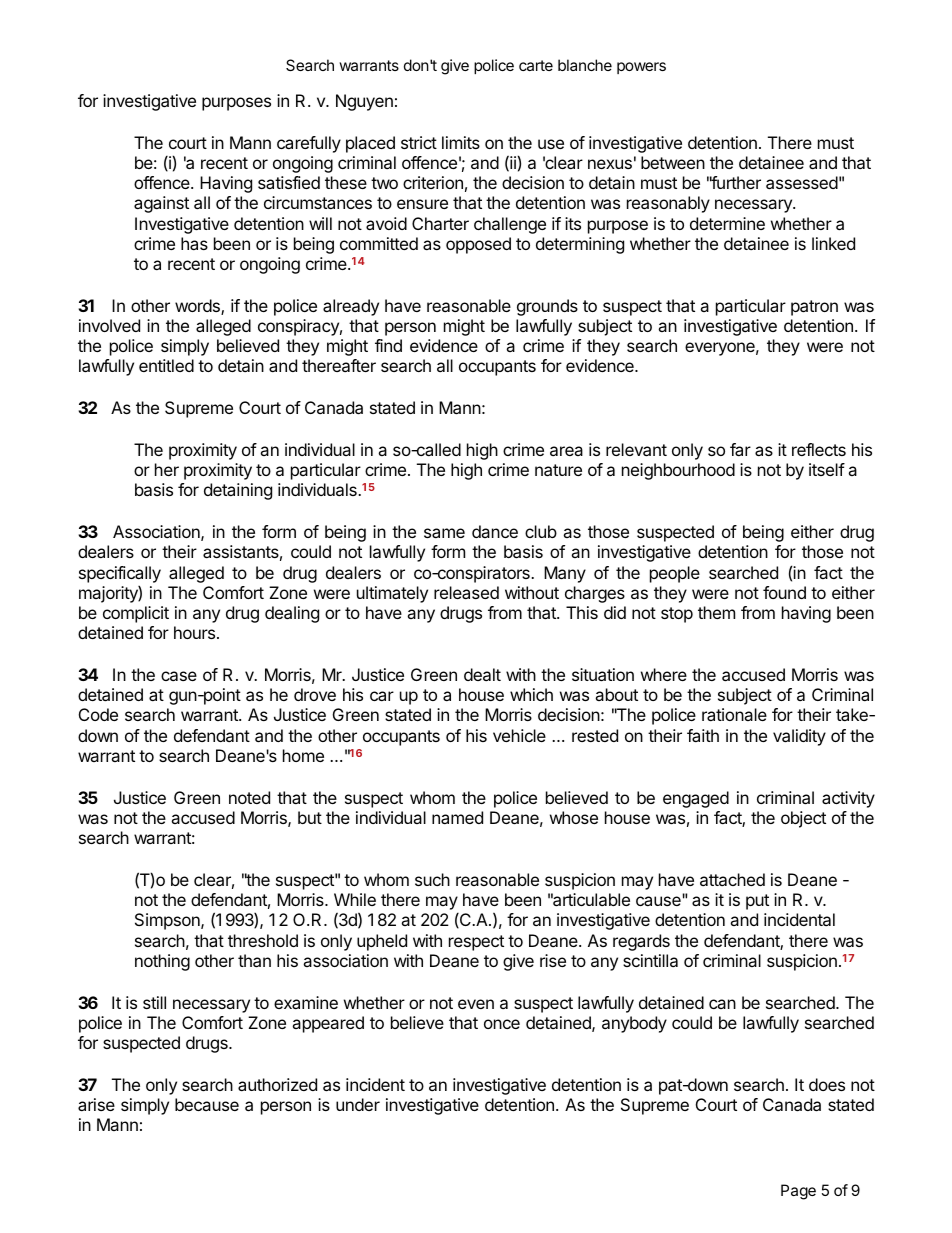 This page has width=952, height=1233. Describe the element at coordinates (784, 592) in the page. I see `found` at that location.
